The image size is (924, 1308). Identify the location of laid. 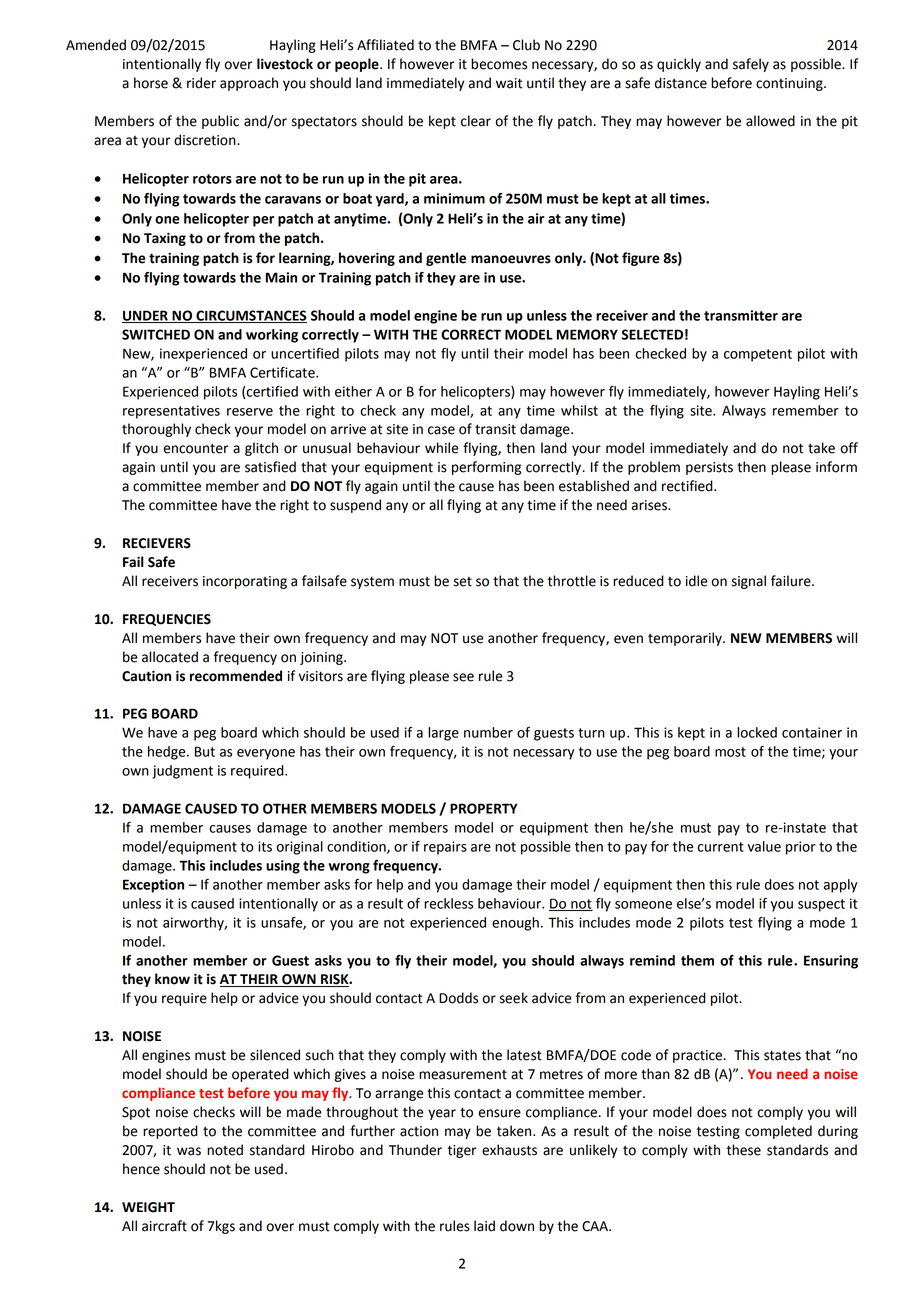
(484, 1226).
